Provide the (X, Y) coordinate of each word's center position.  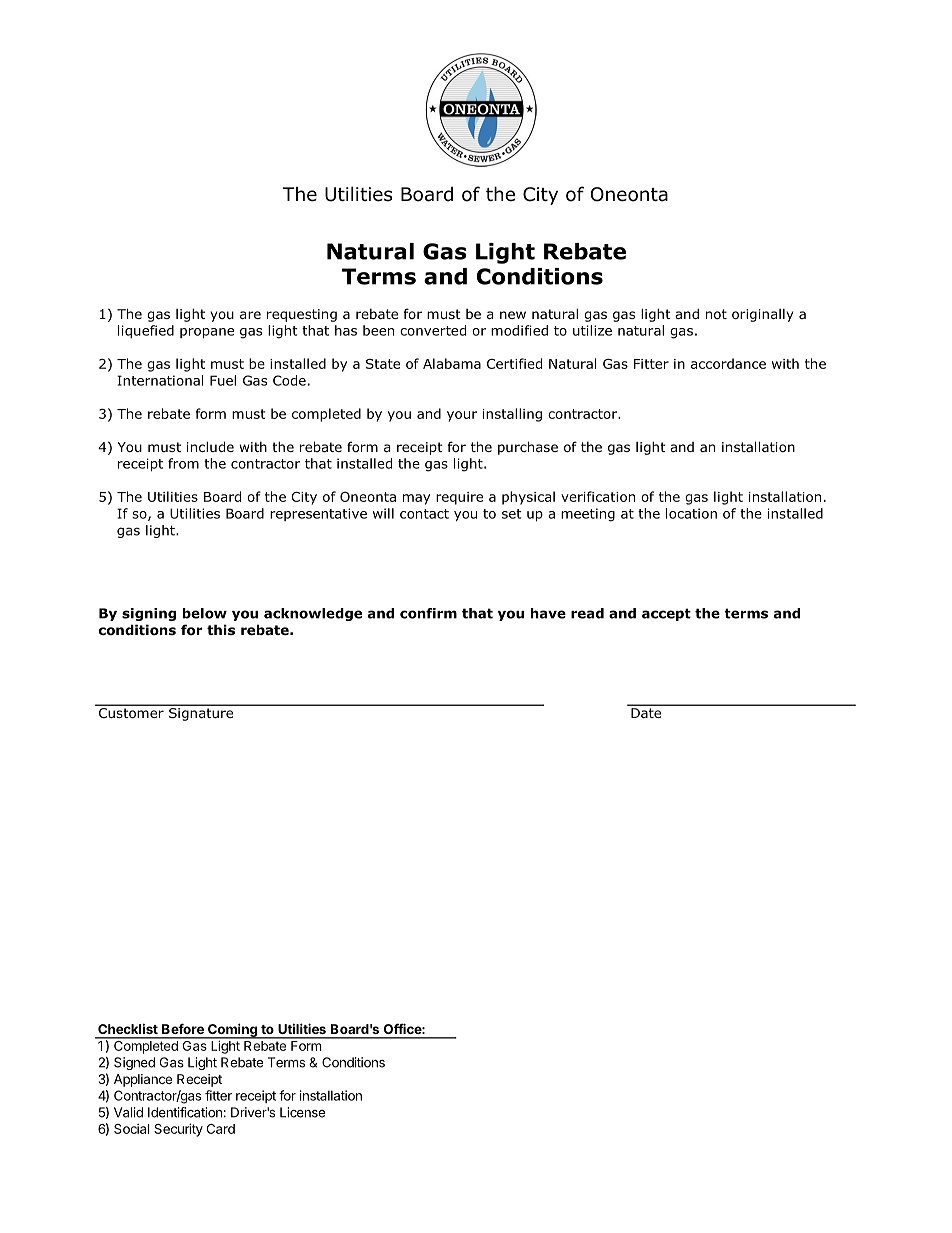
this (221, 629)
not (716, 314)
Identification (185, 1112)
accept (666, 614)
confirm (428, 613)
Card (221, 1129)
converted (433, 330)
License (302, 1112)
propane (207, 333)
